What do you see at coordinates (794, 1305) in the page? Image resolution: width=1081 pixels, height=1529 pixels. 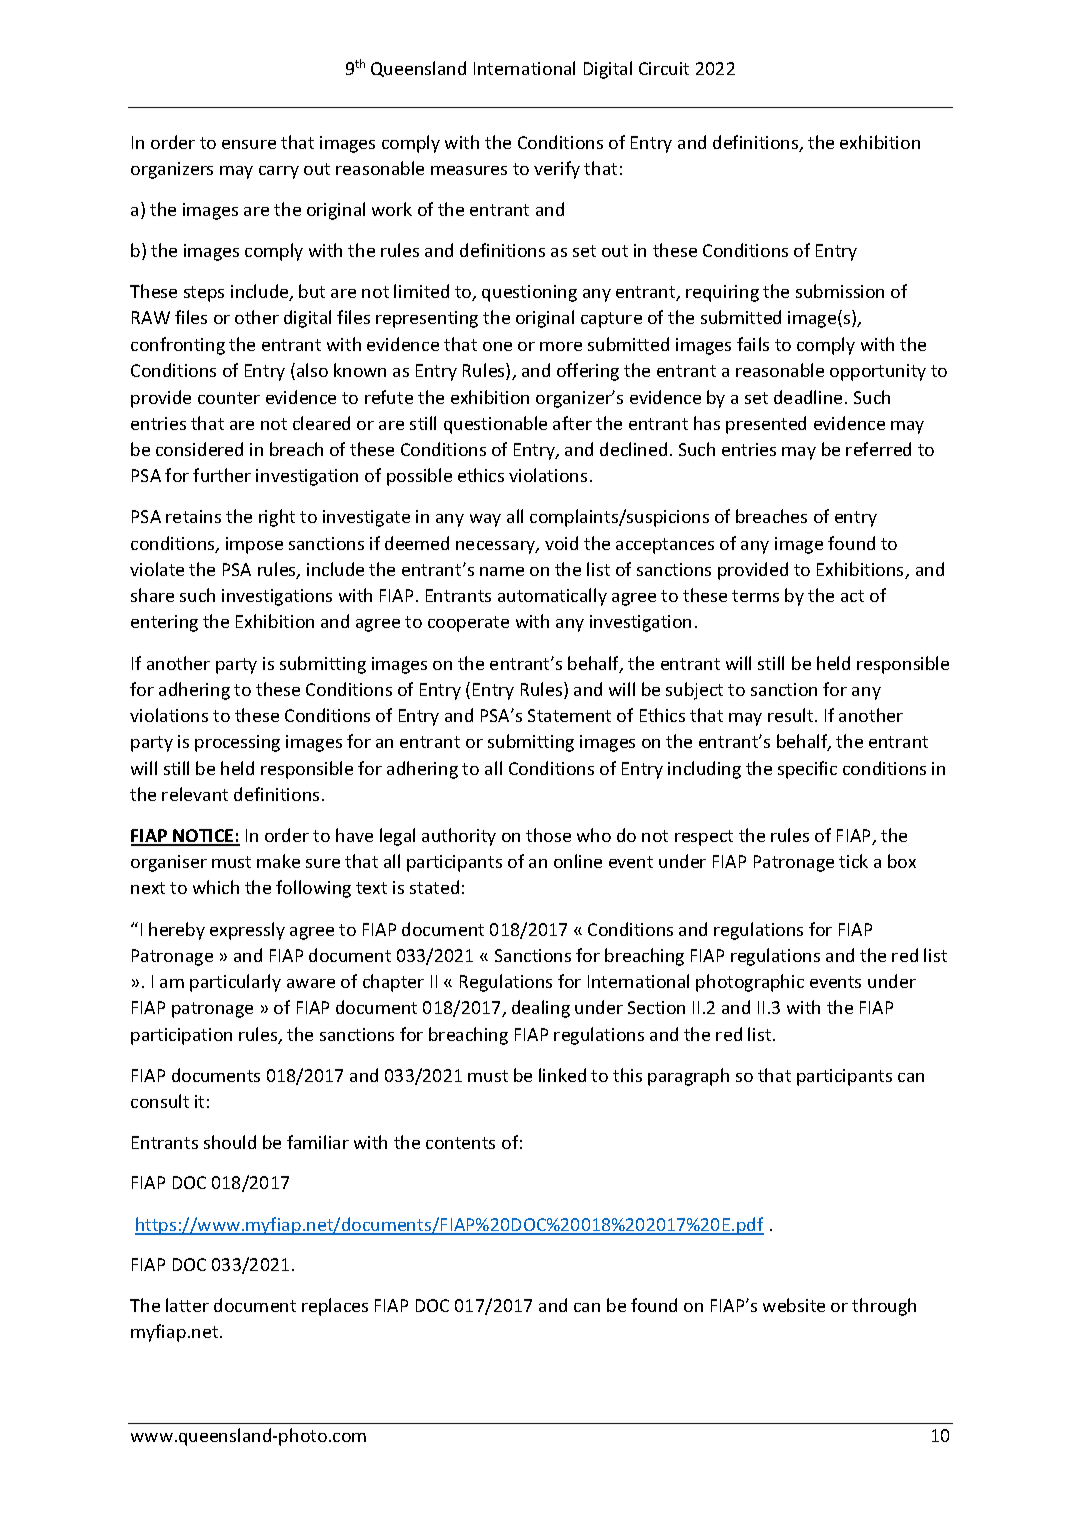 I see `website` at bounding box center [794, 1305].
